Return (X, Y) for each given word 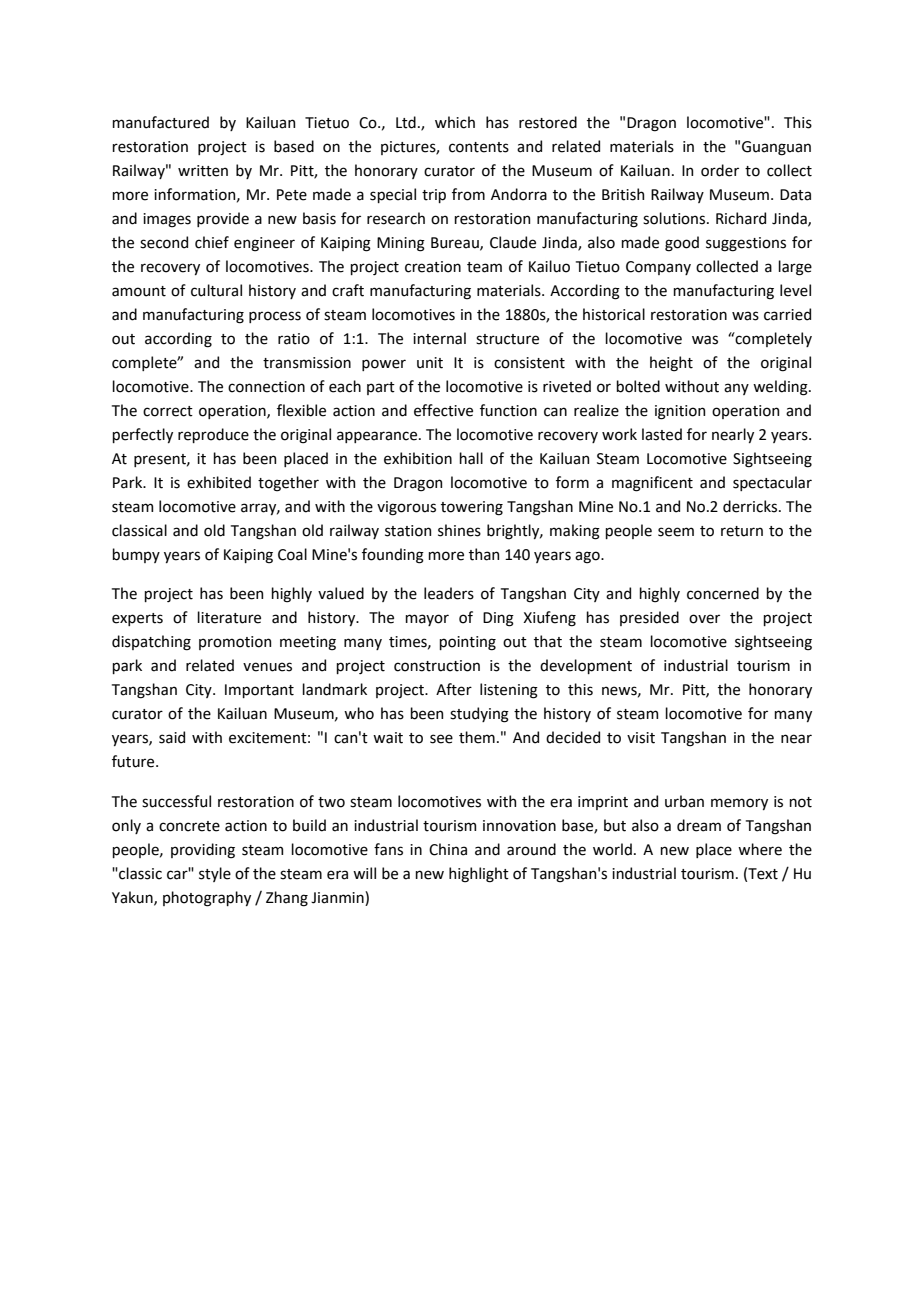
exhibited (219, 482)
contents (479, 147)
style (215, 874)
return (742, 531)
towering (472, 508)
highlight (479, 875)
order (720, 170)
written (203, 171)
